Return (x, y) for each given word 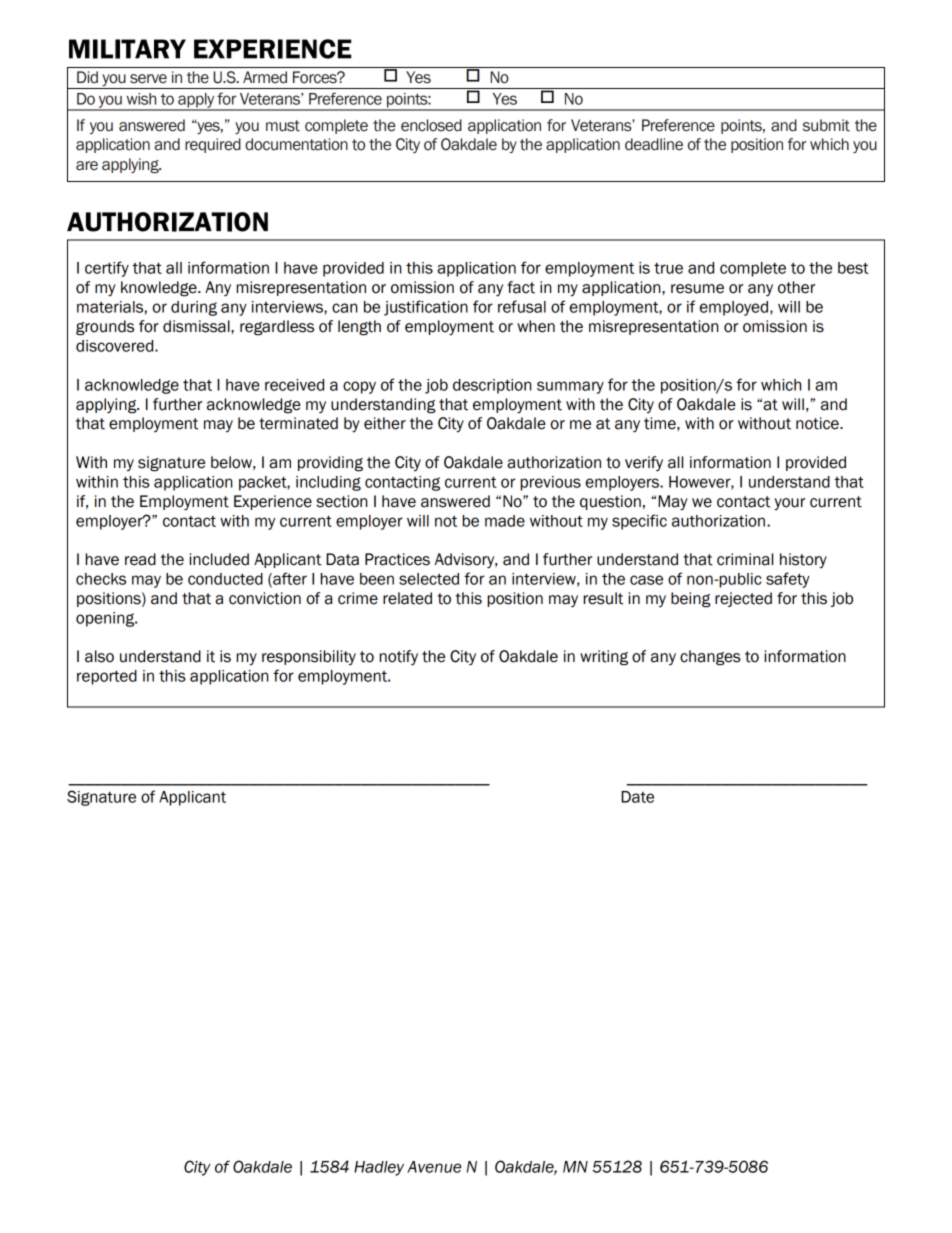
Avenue (434, 1167)
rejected (743, 599)
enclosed (431, 125)
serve (148, 79)
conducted (225, 579)
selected (429, 579)
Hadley (379, 1168)
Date (637, 797)
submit (826, 125)
